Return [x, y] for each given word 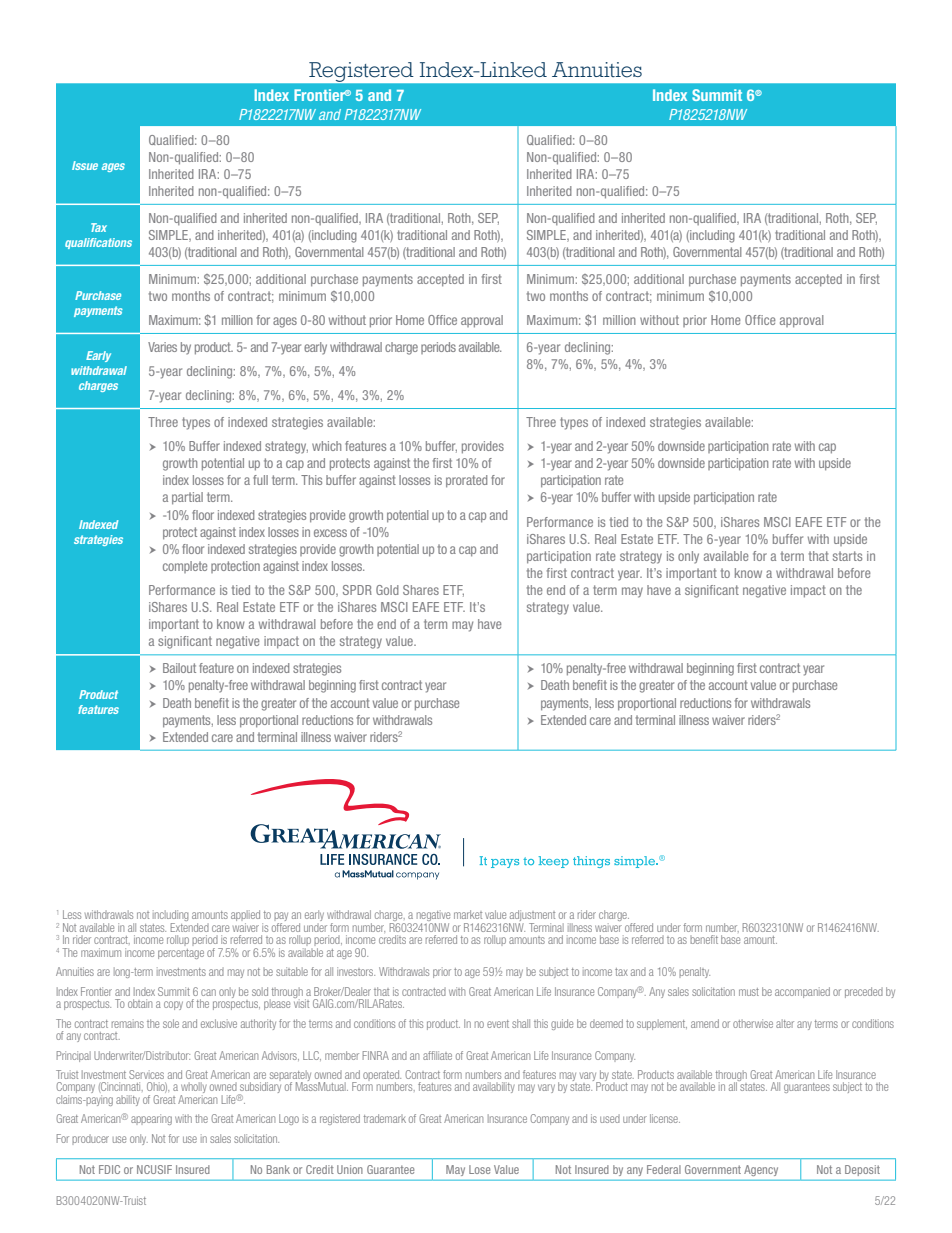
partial [187, 498]
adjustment [532, 917]
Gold [387, 590]
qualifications [98, 243]
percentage [181, 954]
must [749, 992]
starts [847, 556]
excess [330, 533]
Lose [479, 1169]
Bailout [179, 668]
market [468, 914]
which [326, 446]
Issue [85, 165]
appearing [151, 1119]
